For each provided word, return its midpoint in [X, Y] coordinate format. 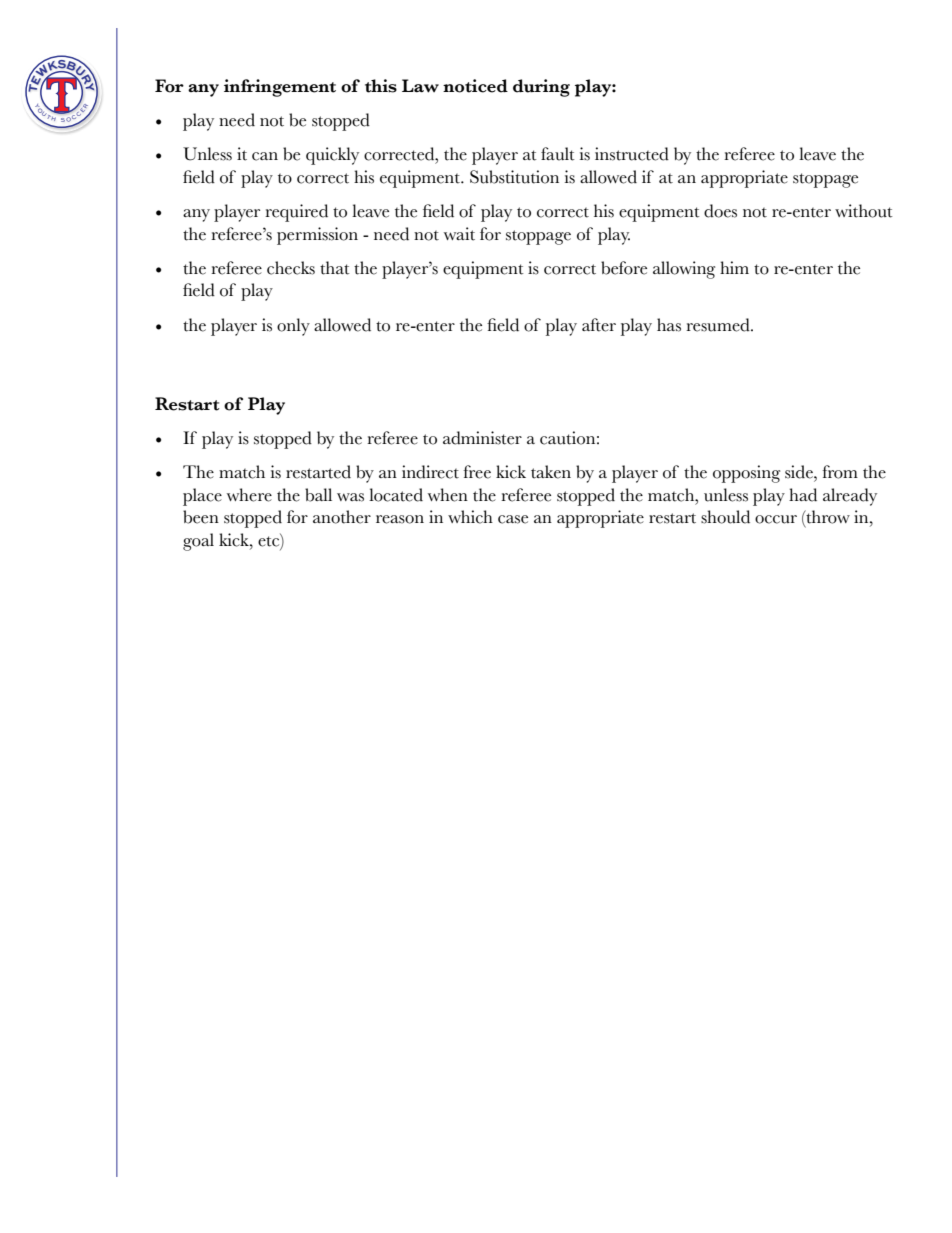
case [513, 519]
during [541, 88]
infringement [280, 88]
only [293, 327]
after [599, 325]
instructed [632, 154]
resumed [719, 325]
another [342, 517]
